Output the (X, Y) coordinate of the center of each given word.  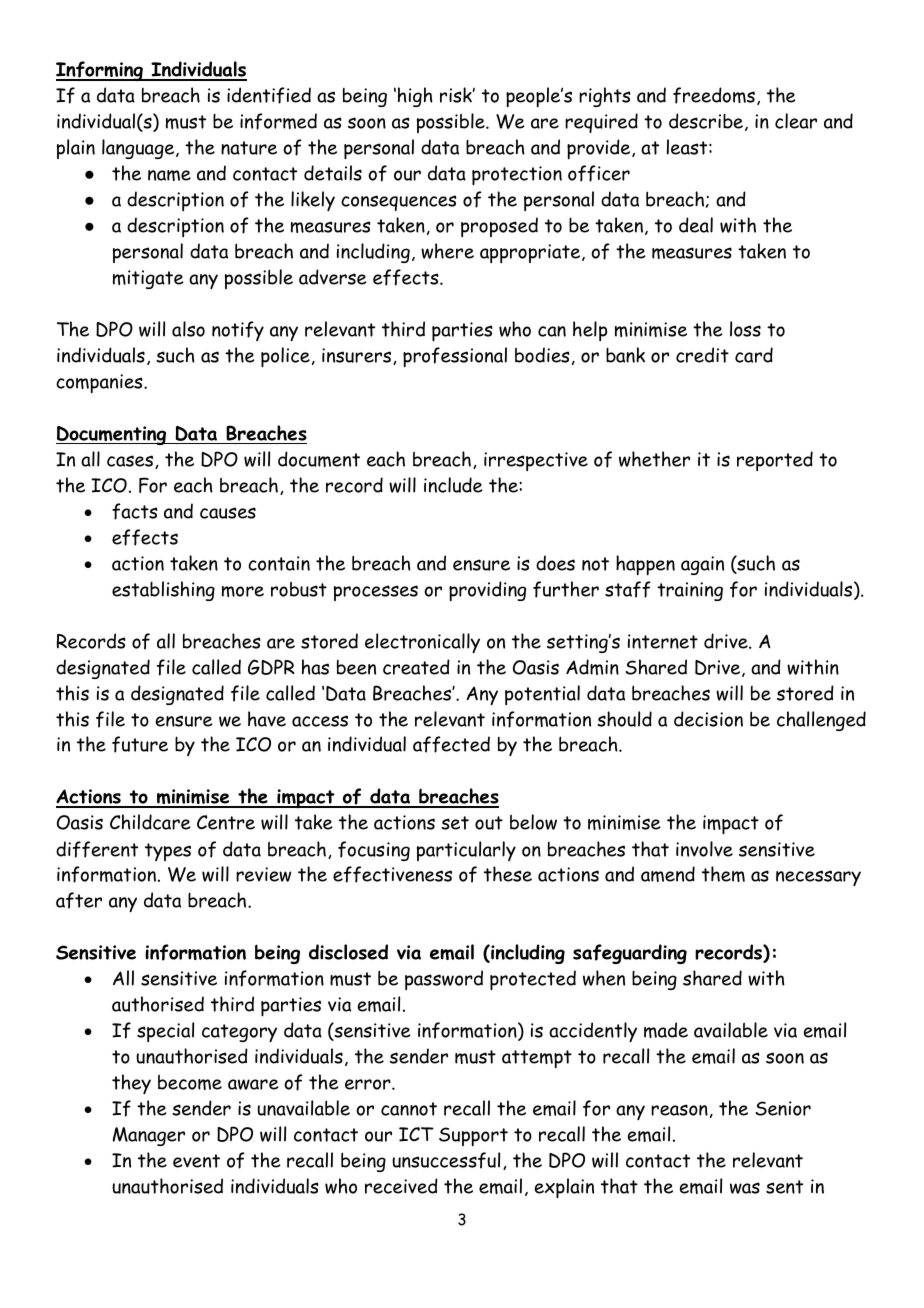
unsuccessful (446, 1160)
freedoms (714, 95)
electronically (422, 643)
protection (517, 176)
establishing (163, 591)
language (139, 149)
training (690, 591)
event (196, 1161)
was (745, 1188)
